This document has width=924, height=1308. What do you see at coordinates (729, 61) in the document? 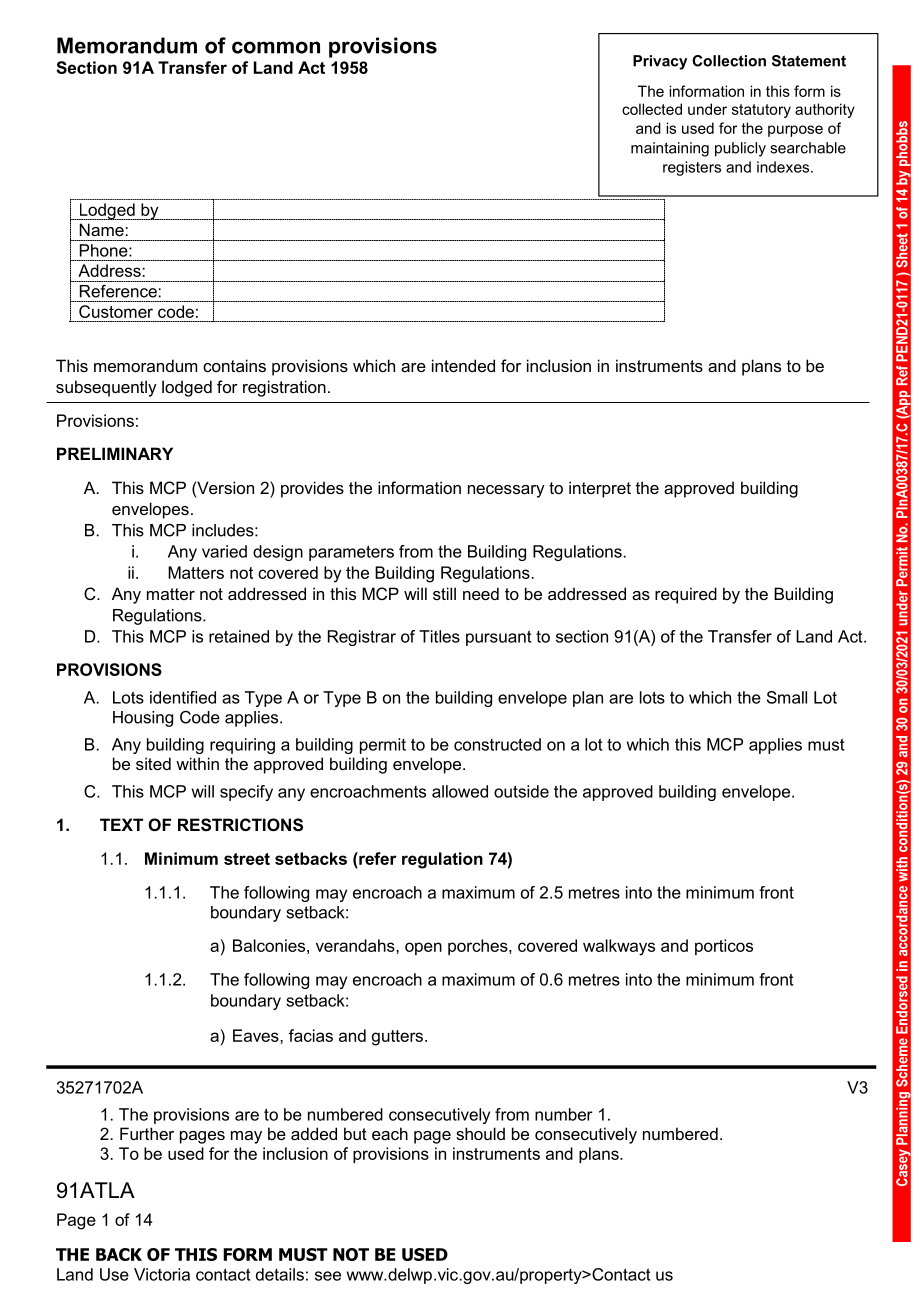
I see `Collection` at bounding box center [729, 61].
